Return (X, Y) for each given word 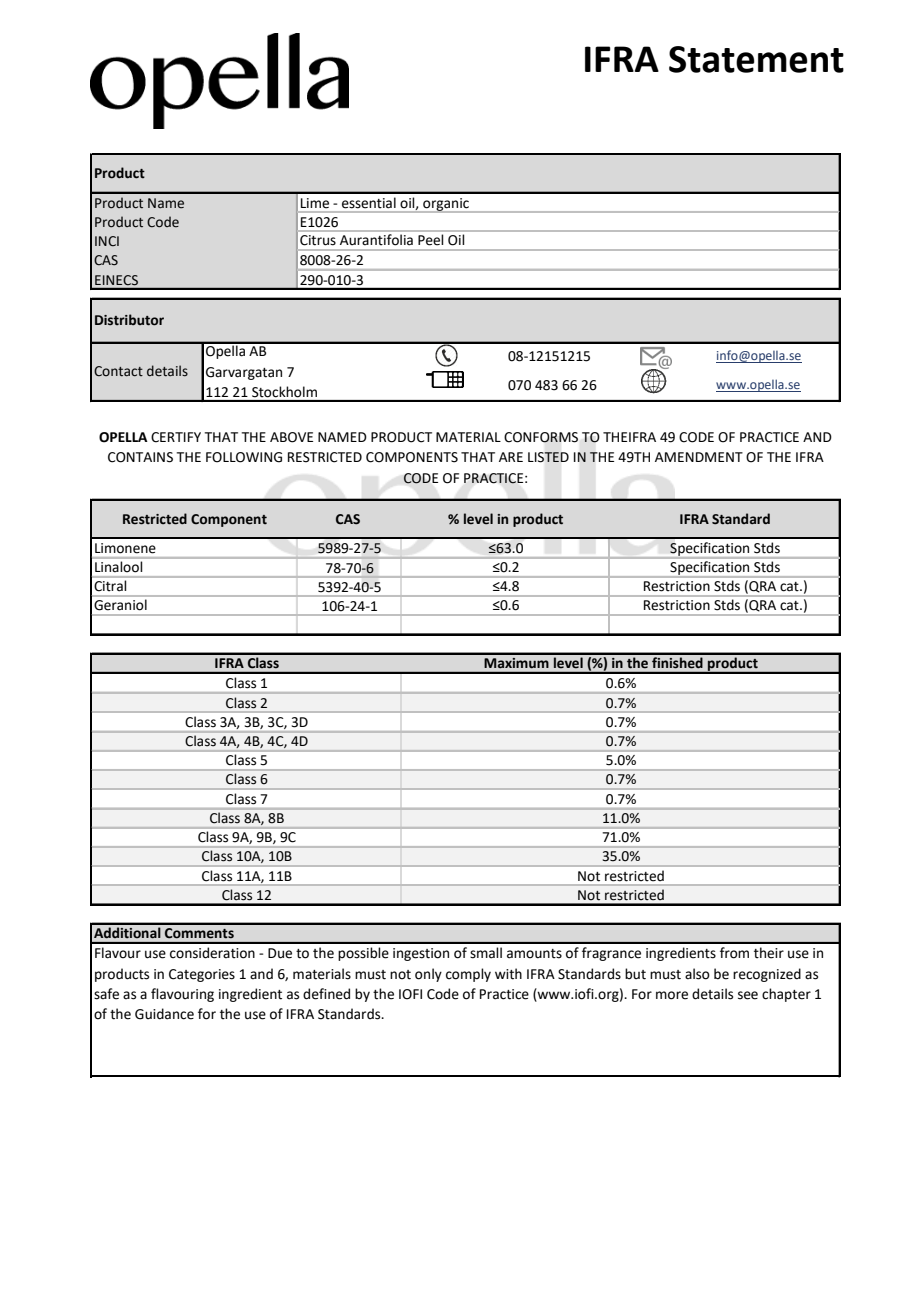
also (697, 974)
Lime (315, 203)
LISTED (548, 457)
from (734, 953)
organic (446, 205)
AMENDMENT (699, 457)
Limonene (125, 548)
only (428, 975)
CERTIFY (176, 437)
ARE (511, 457)
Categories (202, 975)
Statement (756, 59)
